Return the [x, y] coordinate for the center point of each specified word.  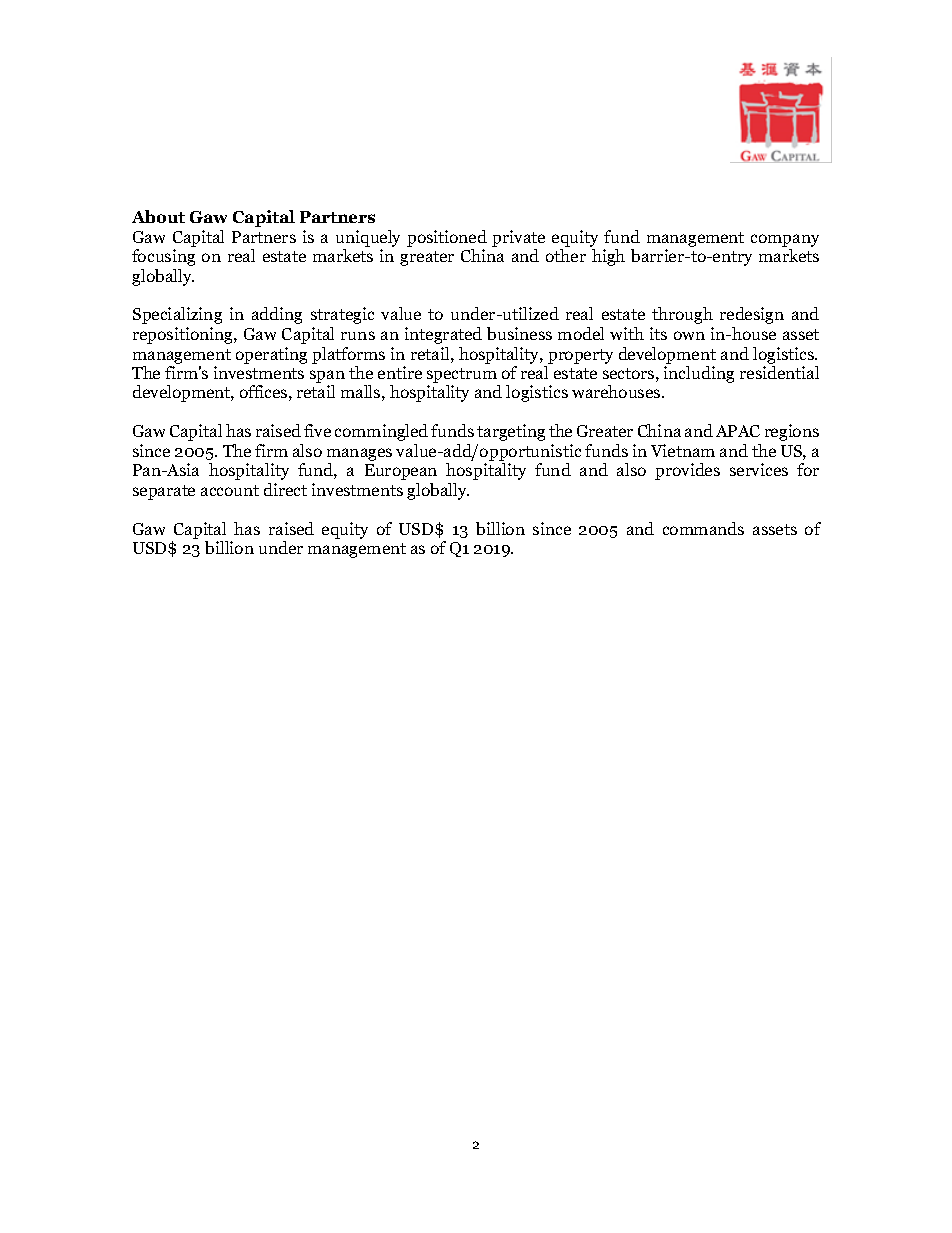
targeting [511, 432]
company [785, 240]
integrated [443, 335]
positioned [447, 238]
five [317, 430]
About [158, 216]
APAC [738, 431]
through [682, 315]
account [230, 490]
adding [277, 315]
